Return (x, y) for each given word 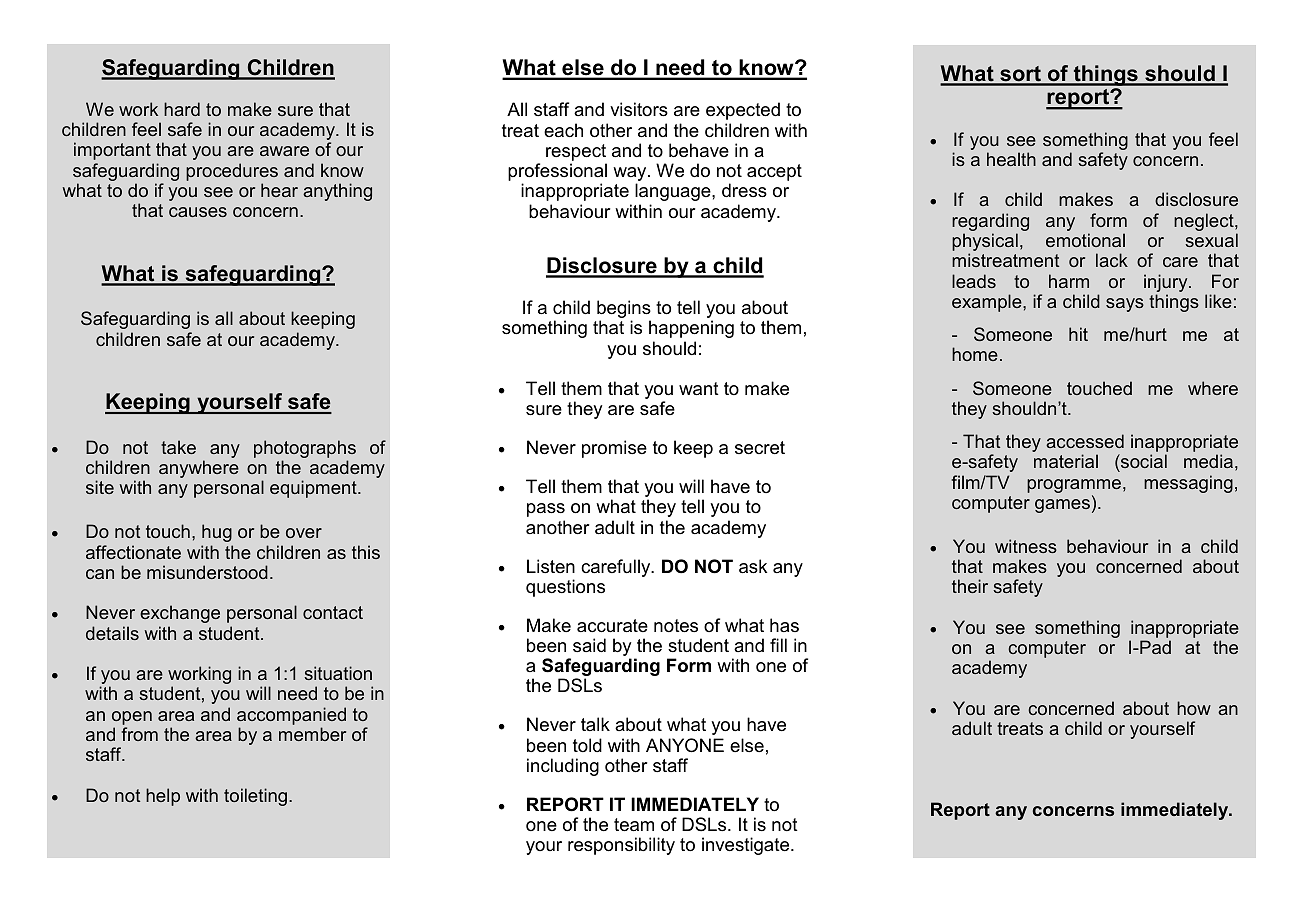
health (1011, 159)
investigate (747, 846)
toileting (257, 797)
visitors (639, 109)
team (634, 825)
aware (284, 151)
